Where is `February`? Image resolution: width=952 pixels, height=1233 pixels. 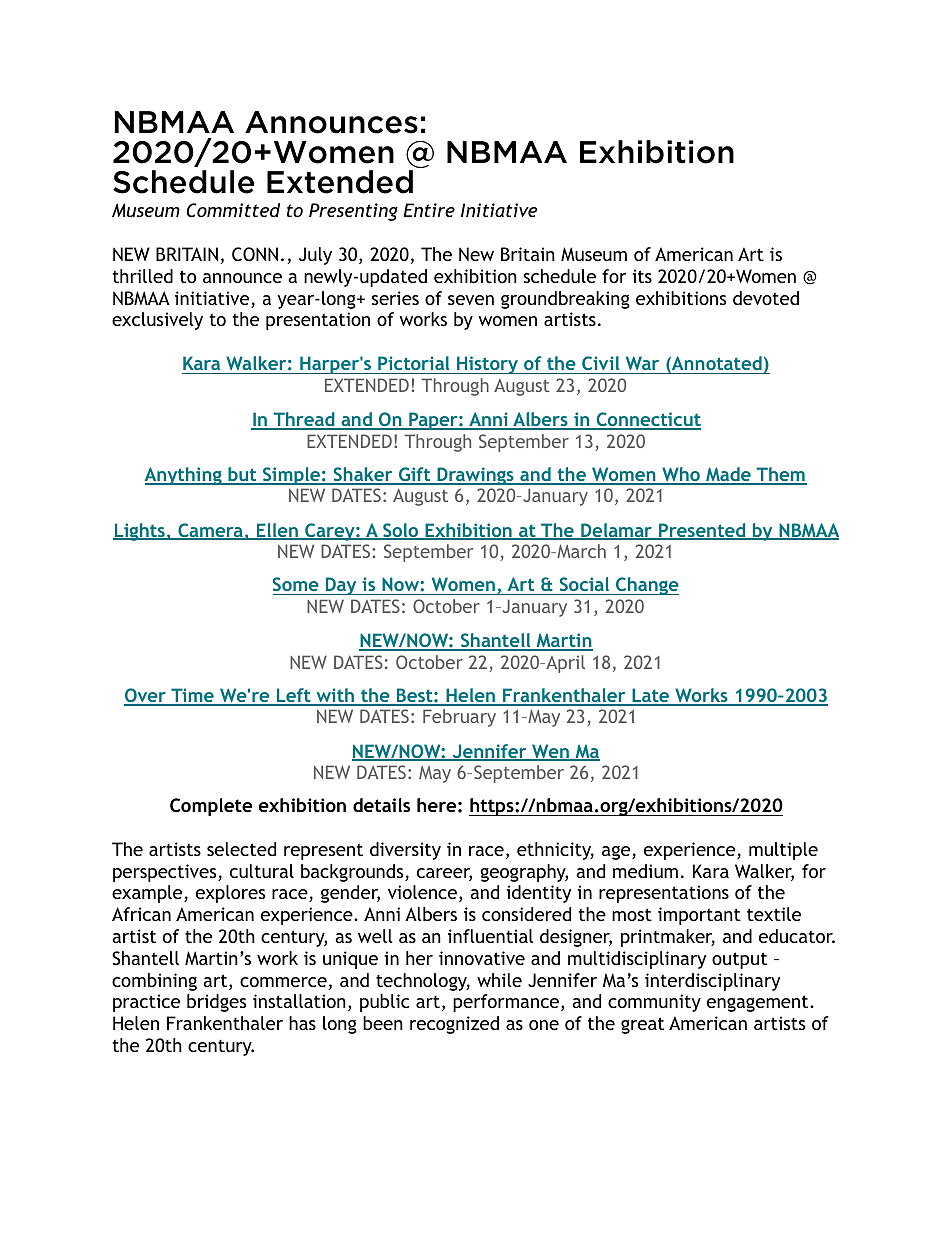 February is located at coordinates (459, 718).
